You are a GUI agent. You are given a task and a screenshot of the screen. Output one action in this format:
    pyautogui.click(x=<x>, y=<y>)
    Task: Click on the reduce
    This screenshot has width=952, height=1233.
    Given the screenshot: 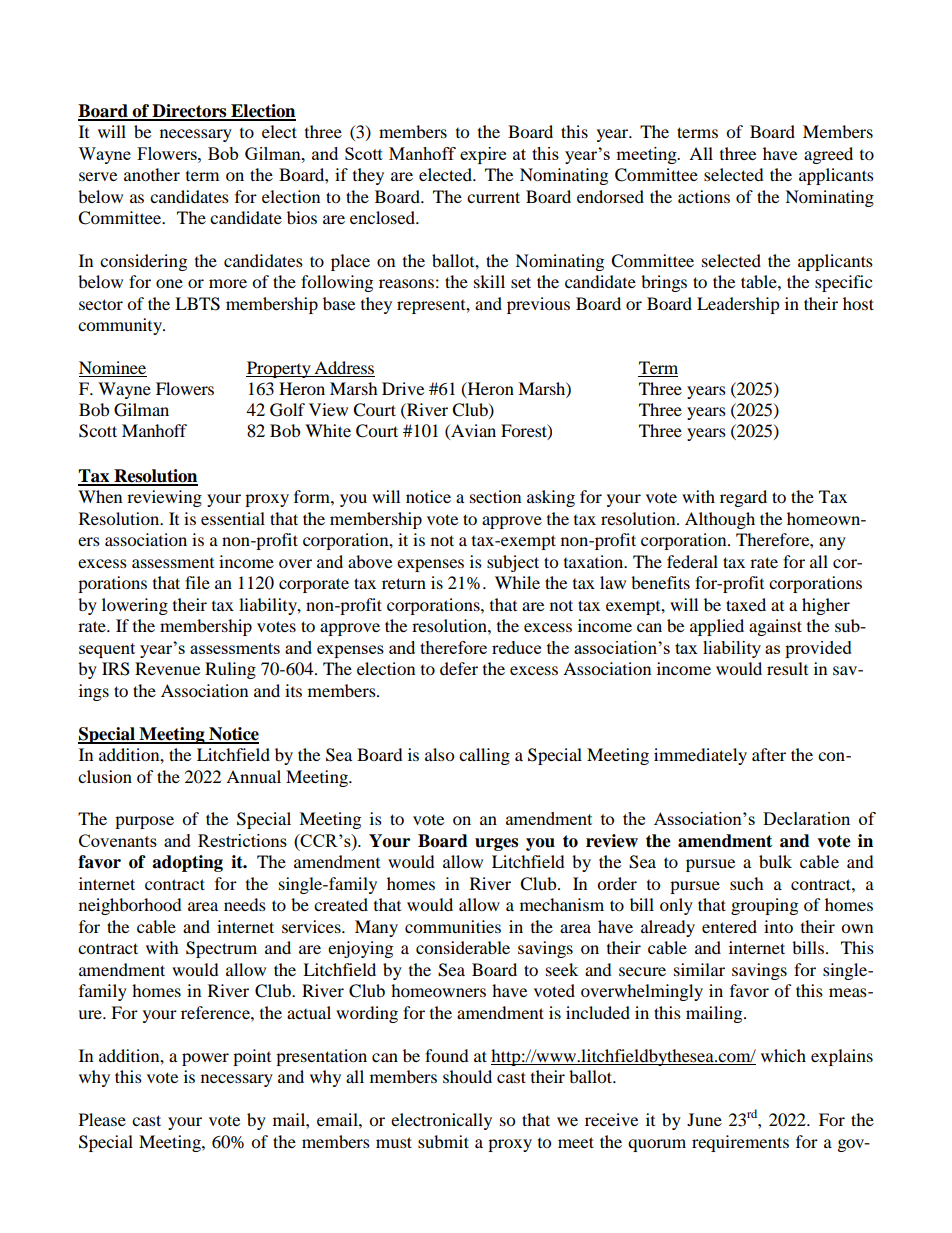 What is the action you would take?
    pyautogui.click(x=516, y=647)
